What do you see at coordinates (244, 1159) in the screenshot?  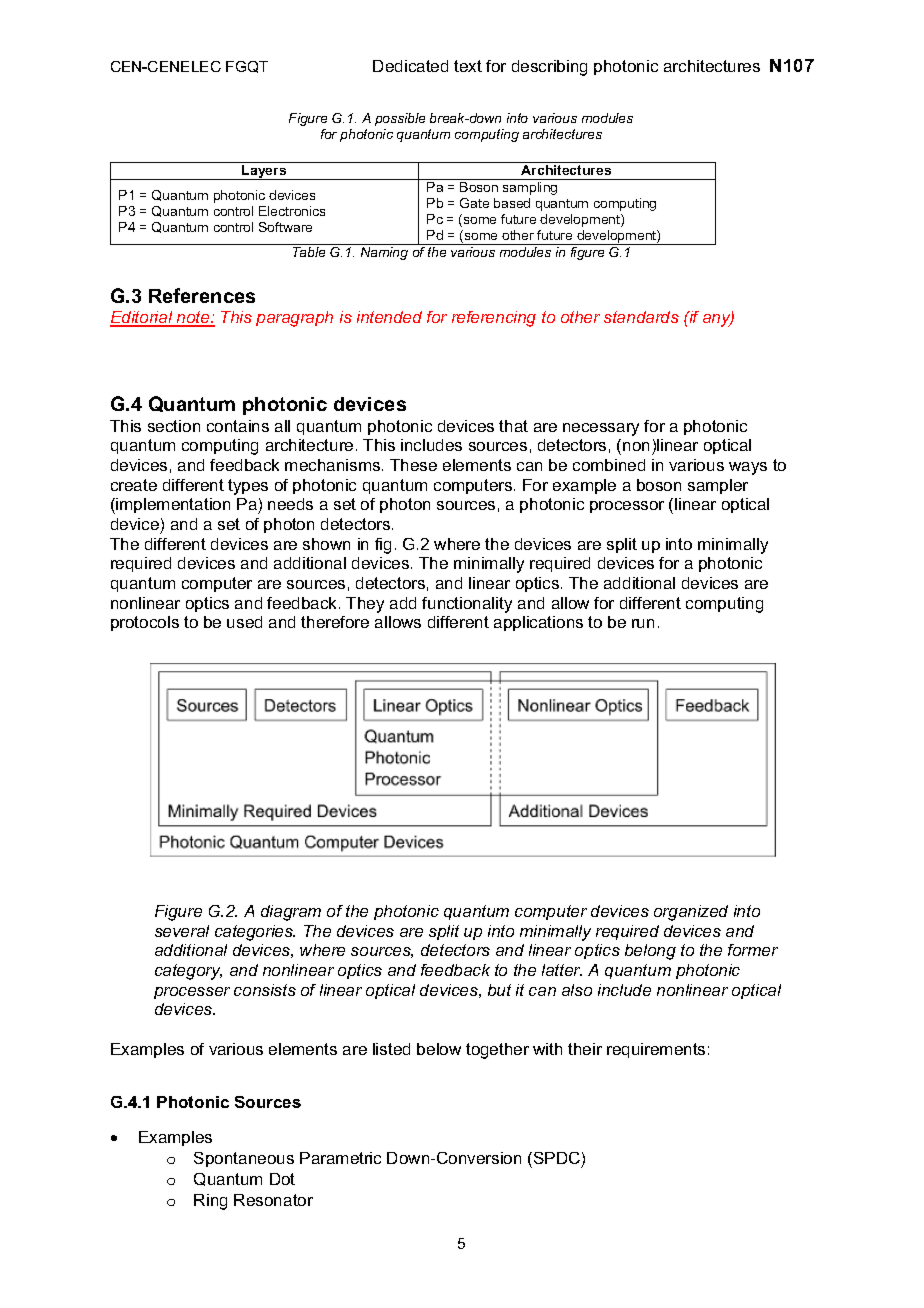 I see `Spontaneous` at bounding box center [244, 1159].
